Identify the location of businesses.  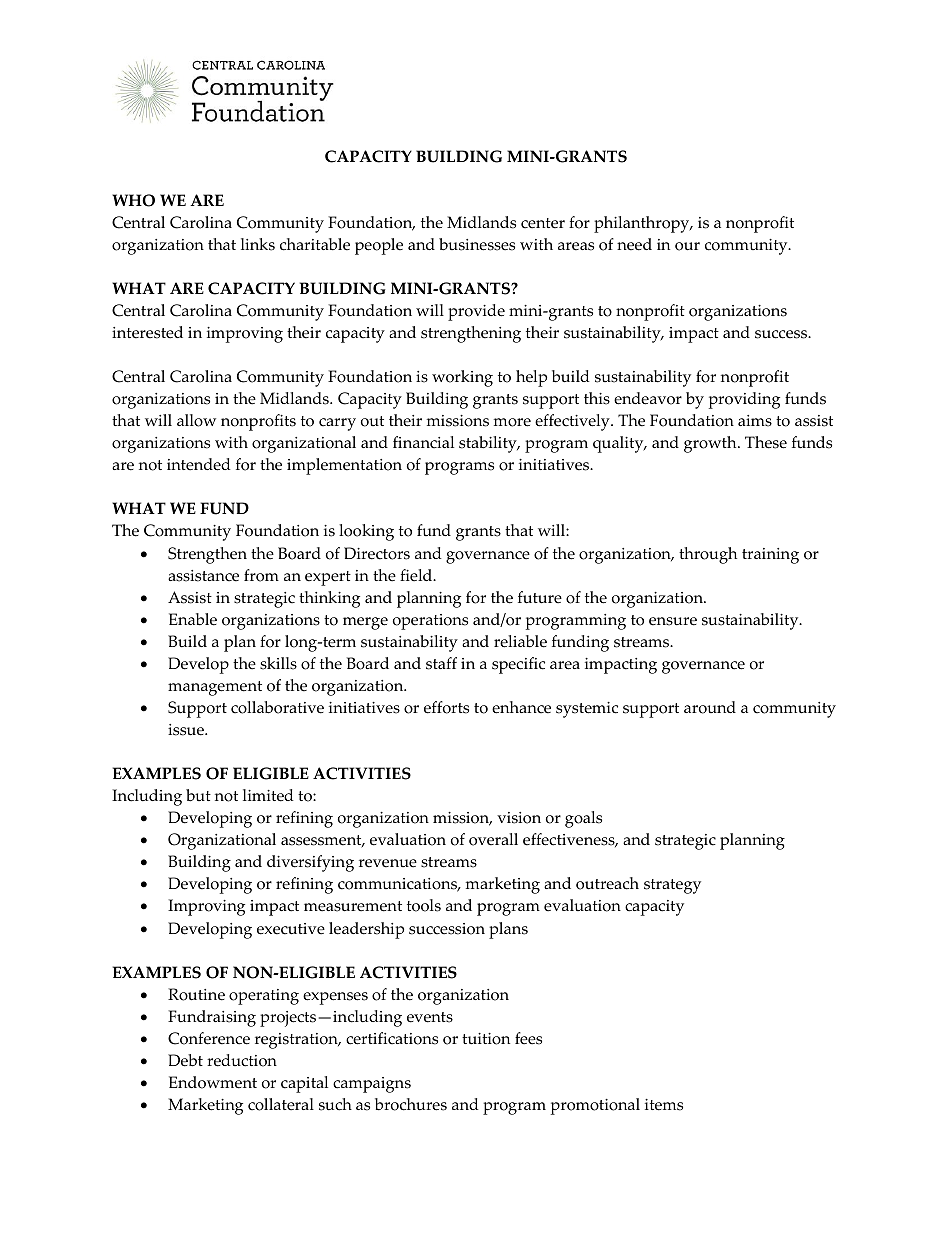
(477, 244).
